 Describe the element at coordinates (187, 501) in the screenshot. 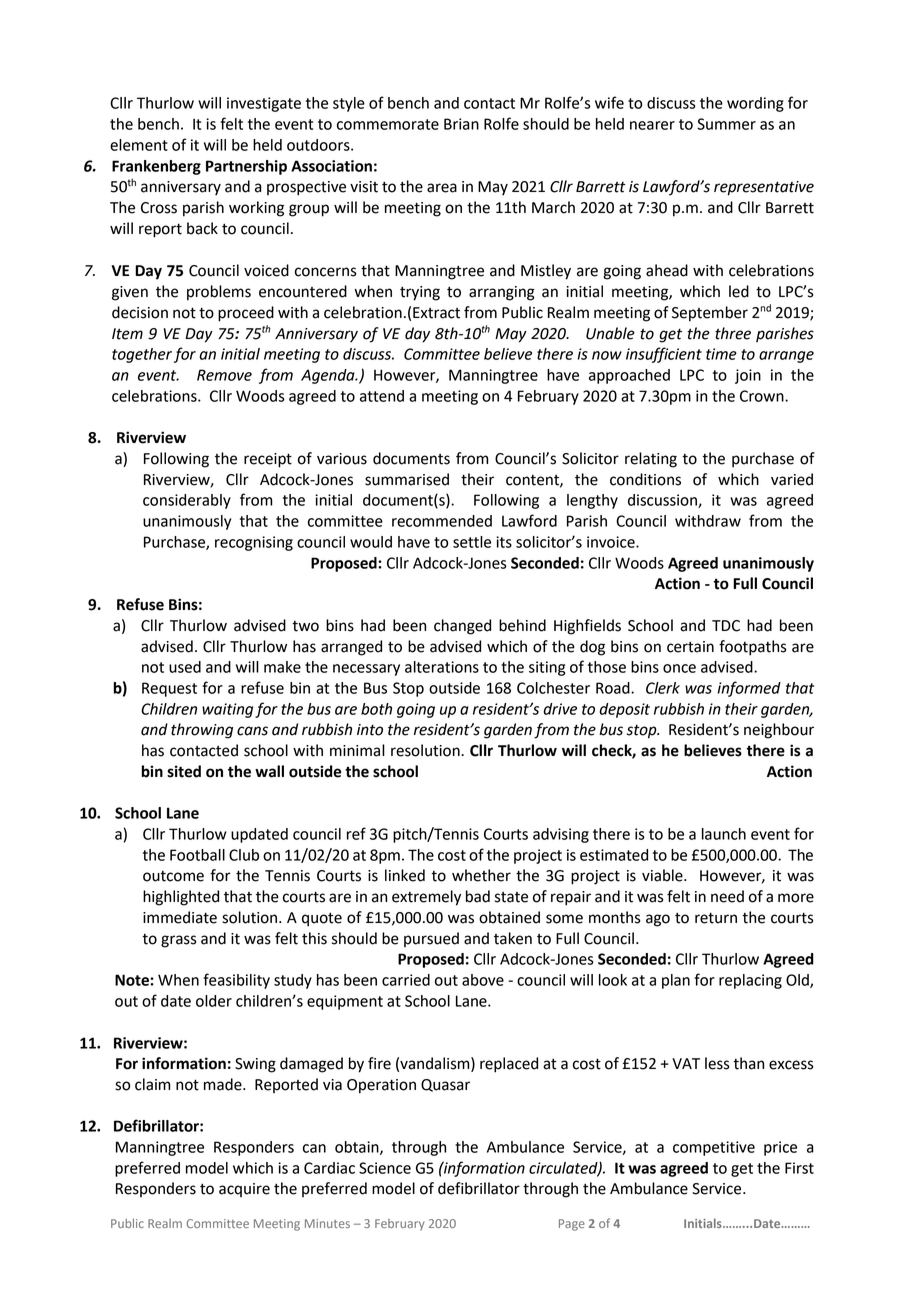

I see `considerably` at that location.
